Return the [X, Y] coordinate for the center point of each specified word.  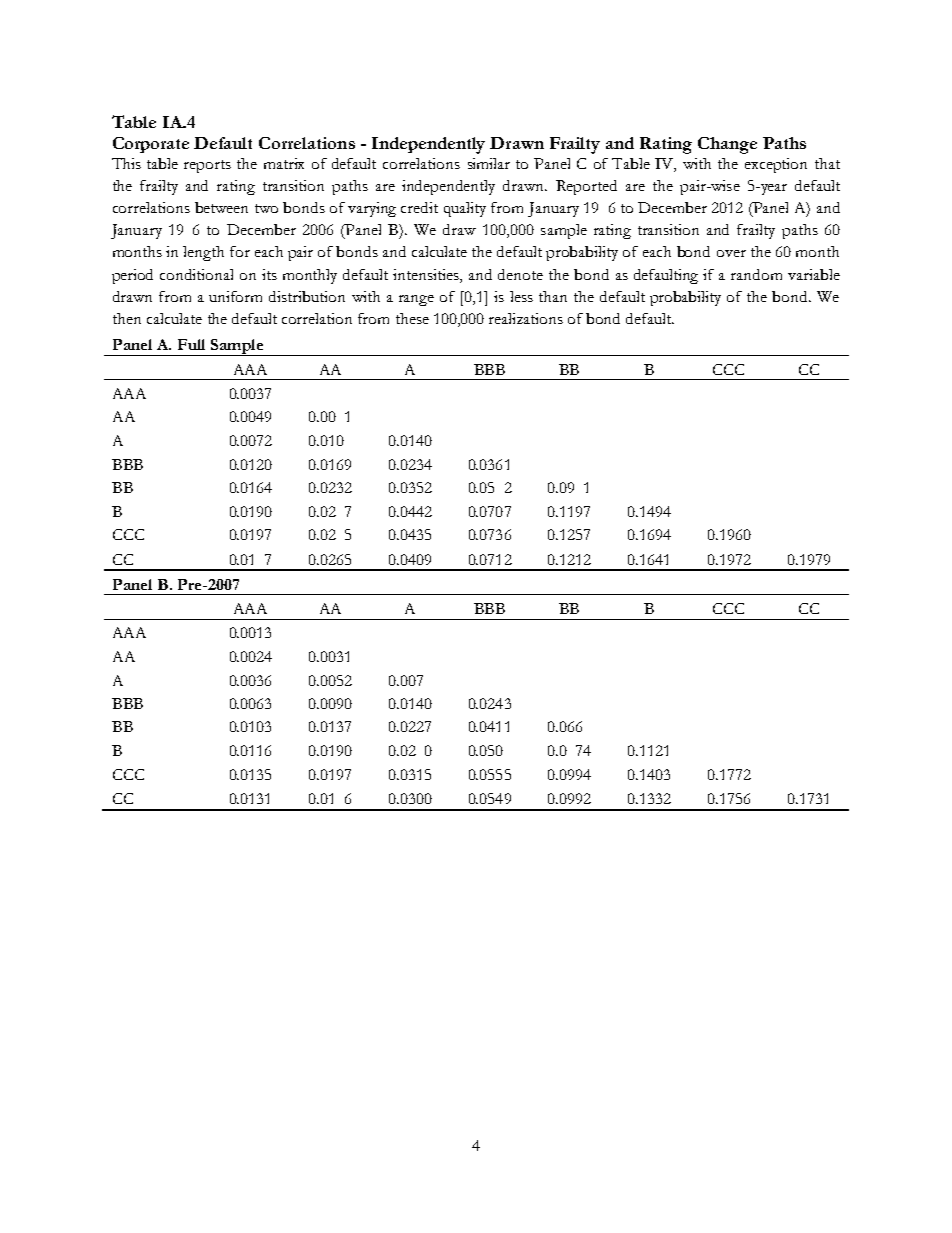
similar [489, 163]
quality [465, 209]
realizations [526, 318]
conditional [196, 274]
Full [191, 344]
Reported [586, 187]
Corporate [151, 145]
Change [727, 145]
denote [520, 274]
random [756, 274]
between [221, 207]
